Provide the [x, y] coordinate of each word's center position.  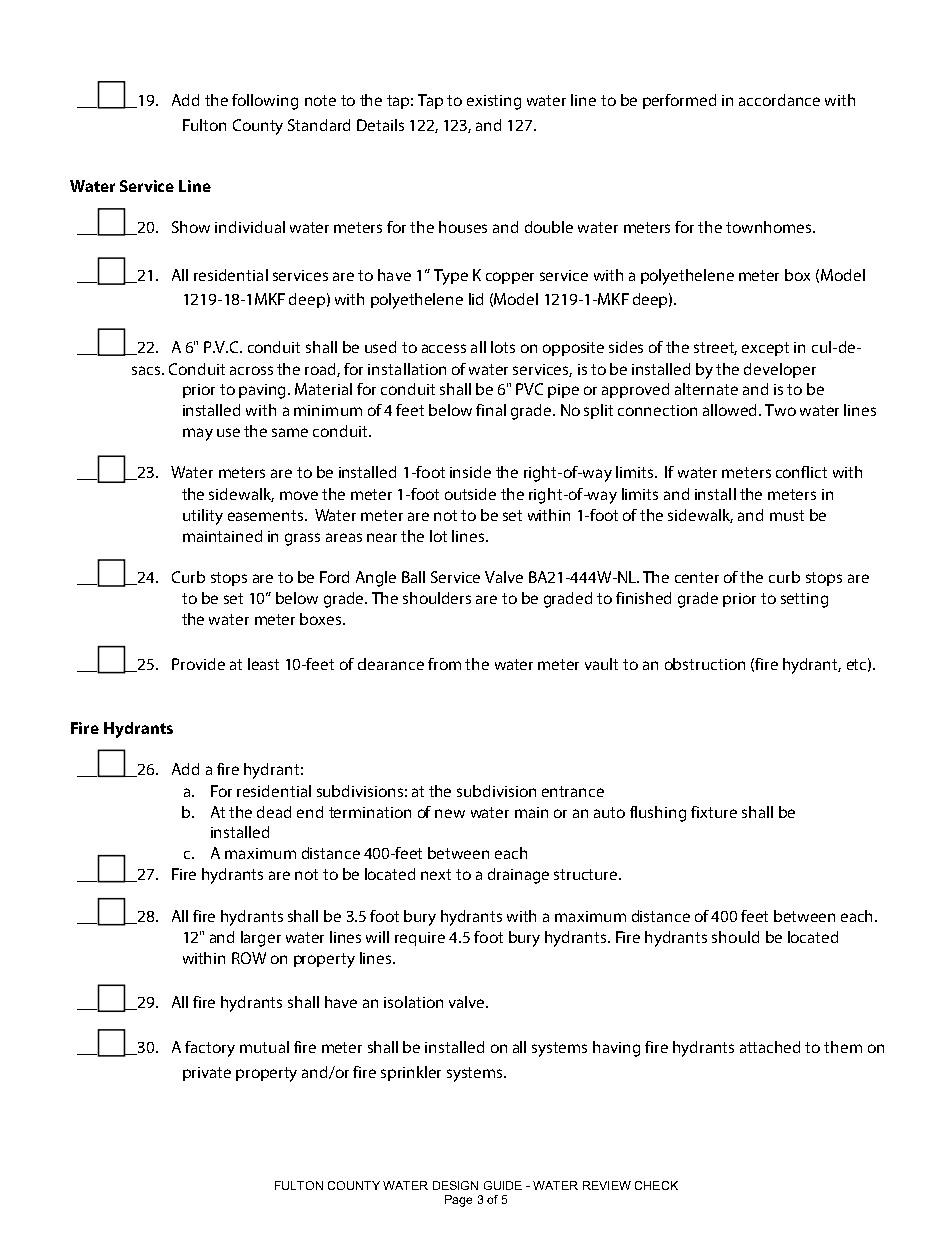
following [265, 102]
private [207, 1074]
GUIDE [503, 1185]
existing [494, 102]
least [263, 664]
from [444, 664]
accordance [779, 100]
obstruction [705, 664]
